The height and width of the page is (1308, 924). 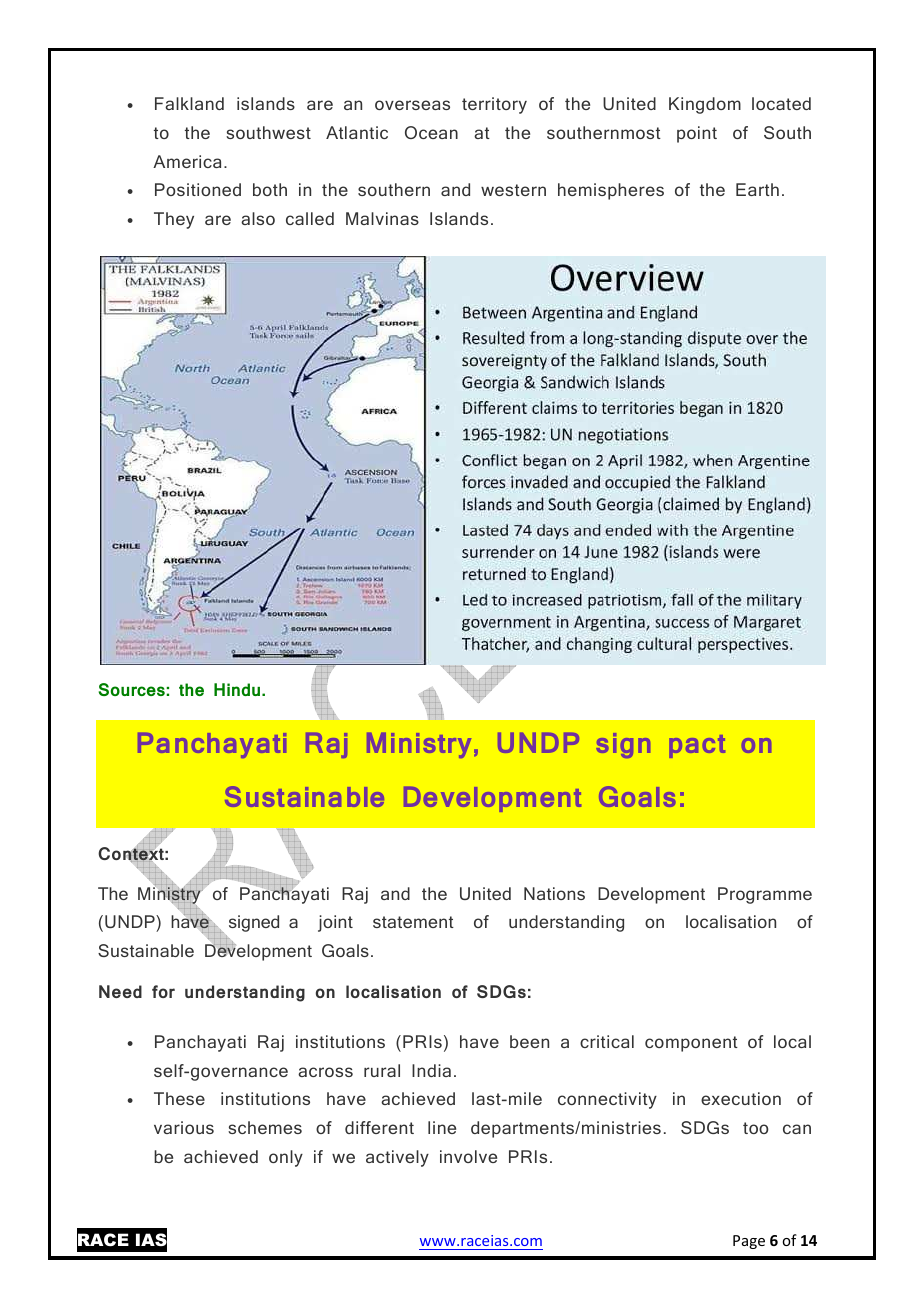 What do you see at coordinates (310, 218) in the page?
I see `called` at bounding box center [310, 218].
